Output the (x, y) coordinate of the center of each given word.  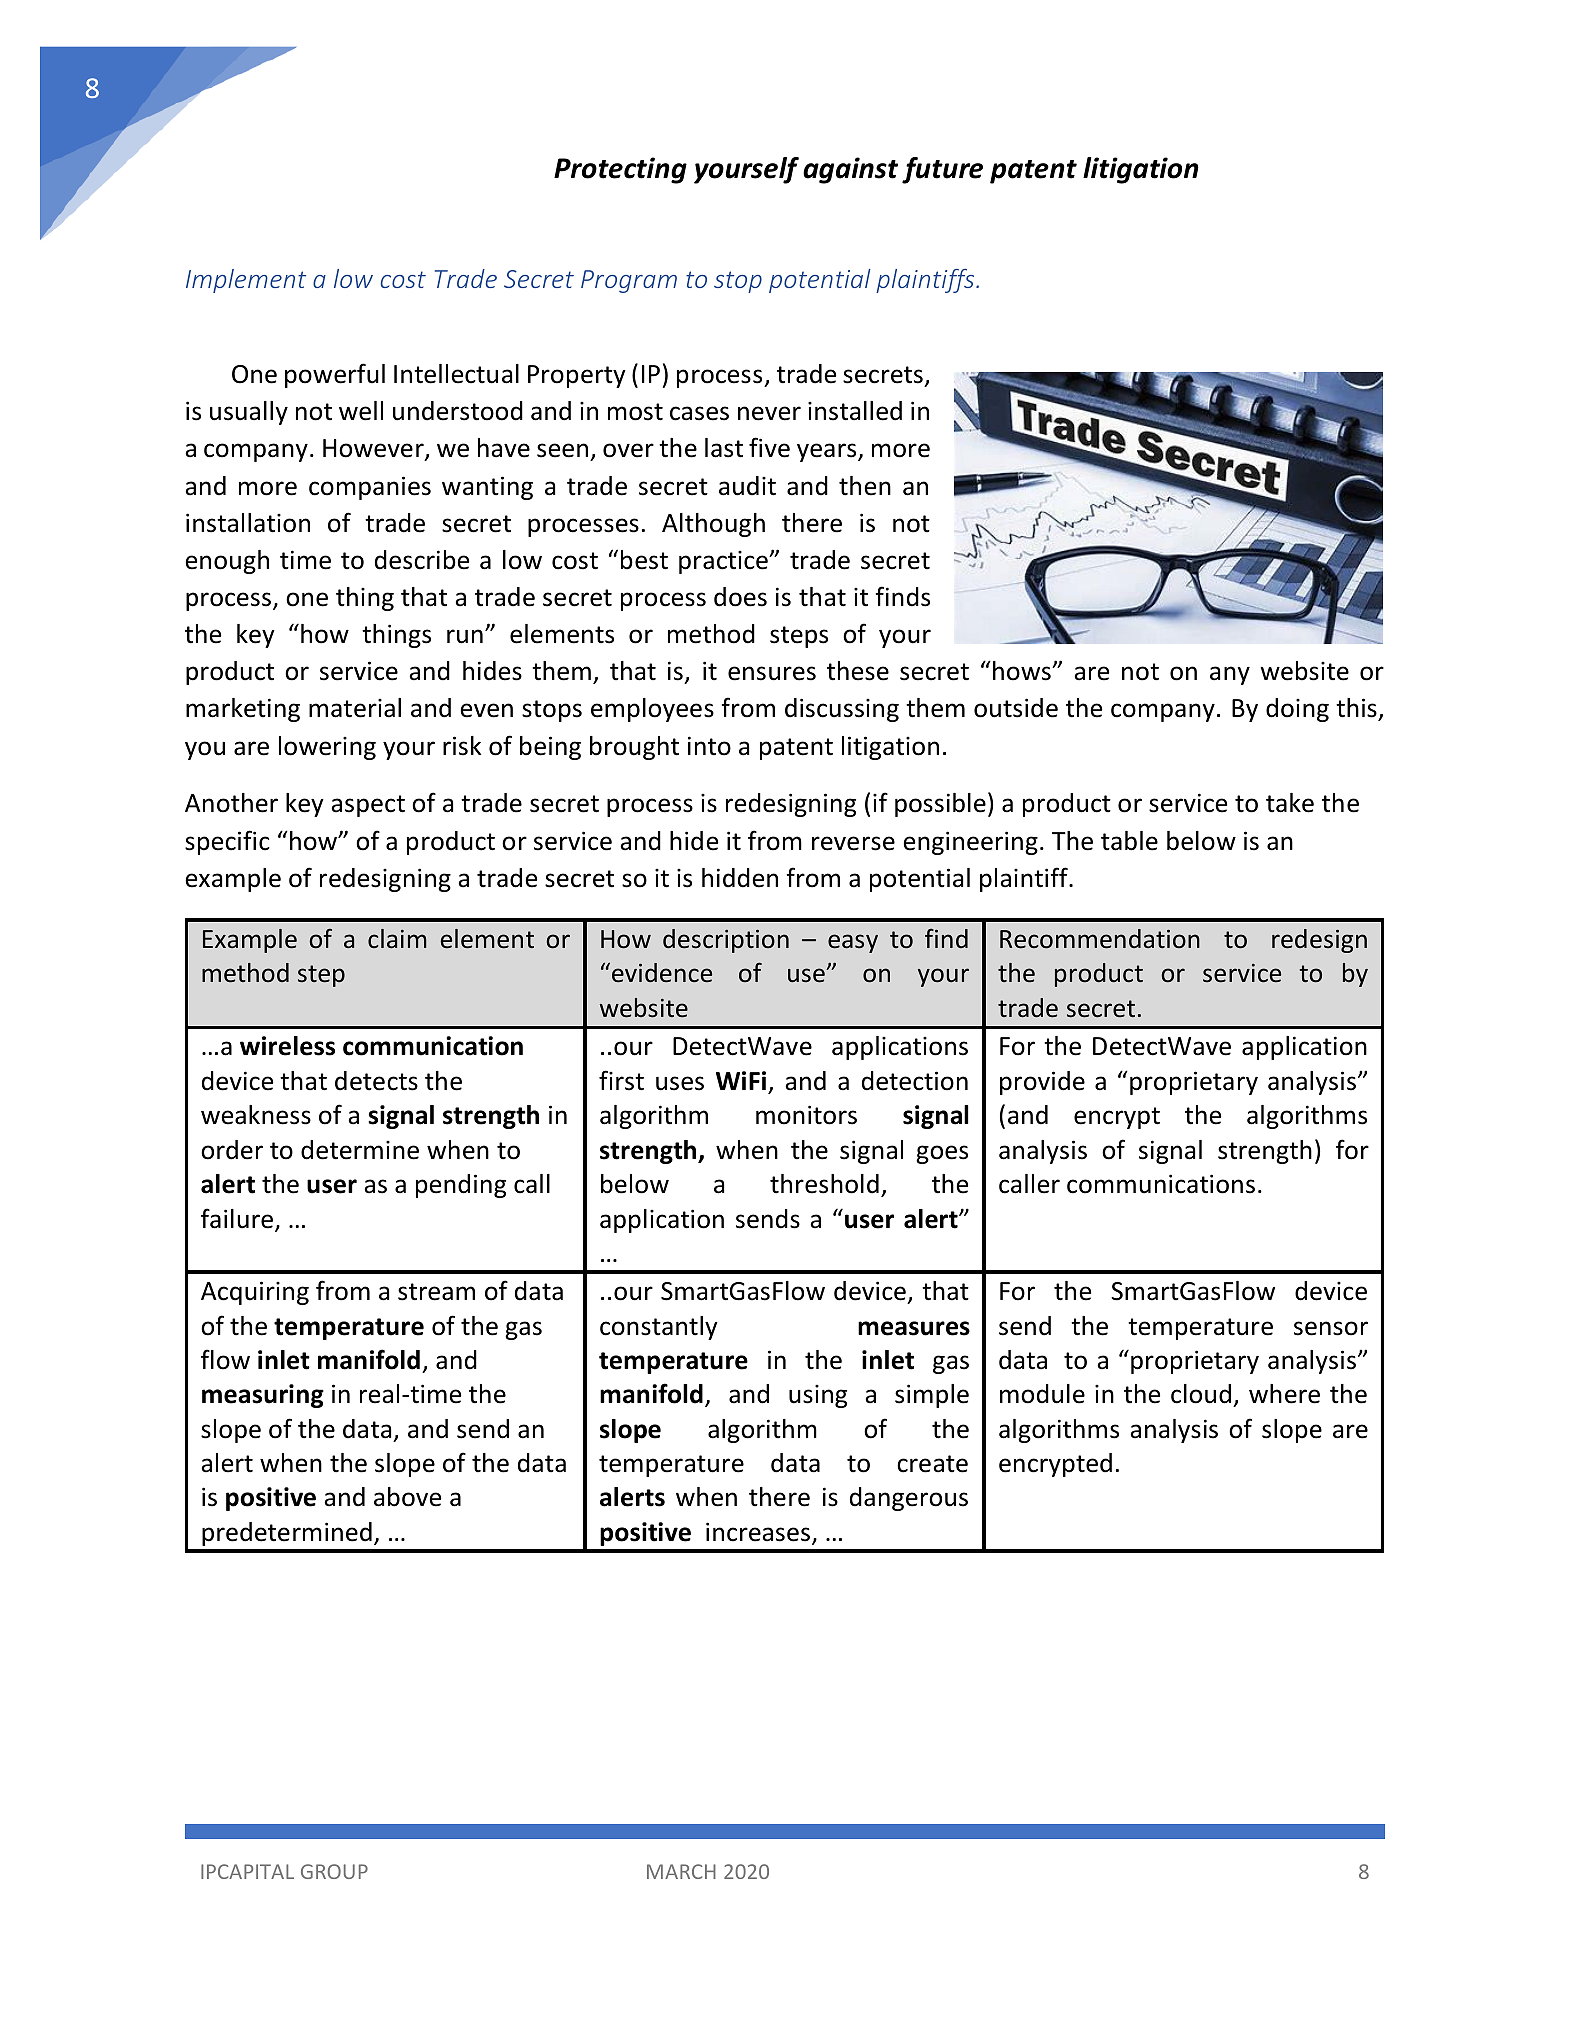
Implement (246, 281)
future (942, 170)
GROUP (334, 1871)
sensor (1331, 1328)
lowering (327, 748)
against (850, 170)
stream (436, 1292)
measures (914, 1328)
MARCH (681, 1871)
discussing (842, 710)
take (1290, 803)
